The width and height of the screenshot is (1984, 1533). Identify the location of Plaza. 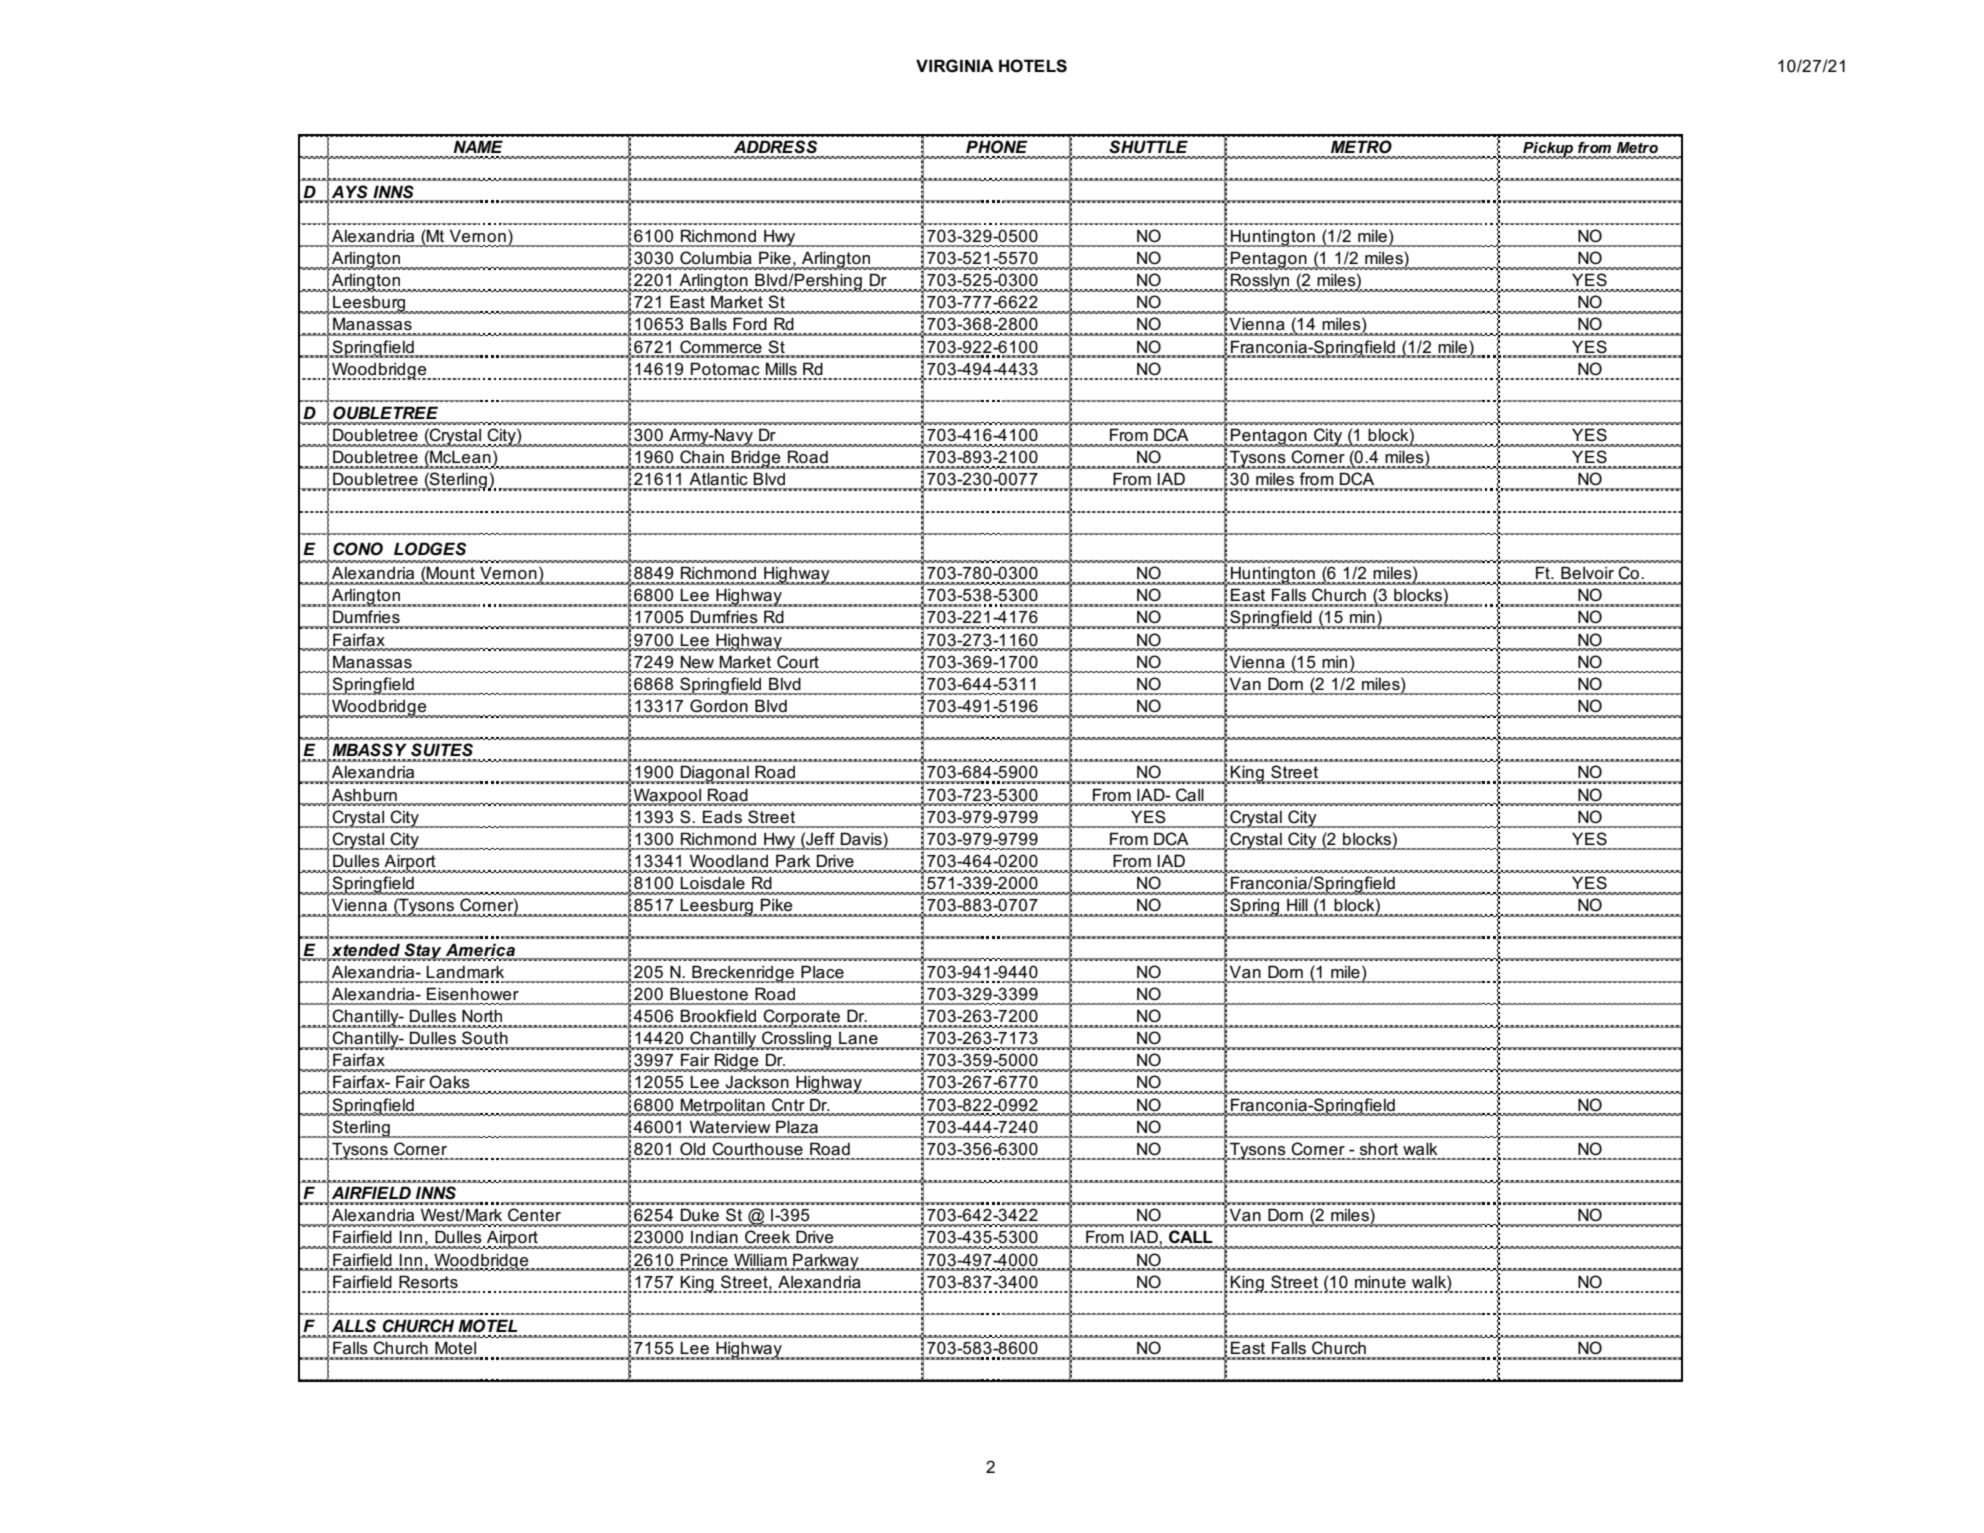
(797, 1127).
